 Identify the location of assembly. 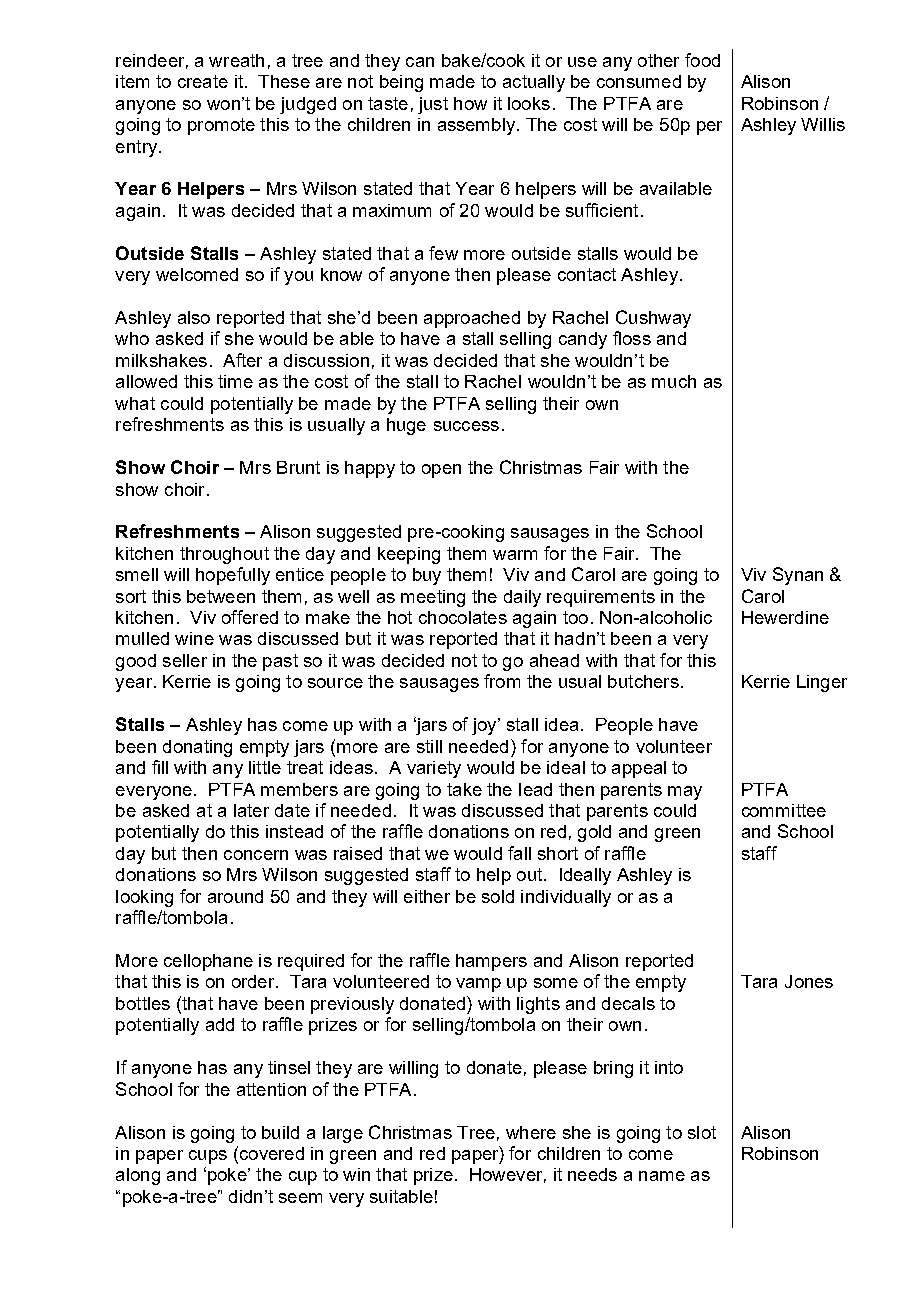
(478, 126).
